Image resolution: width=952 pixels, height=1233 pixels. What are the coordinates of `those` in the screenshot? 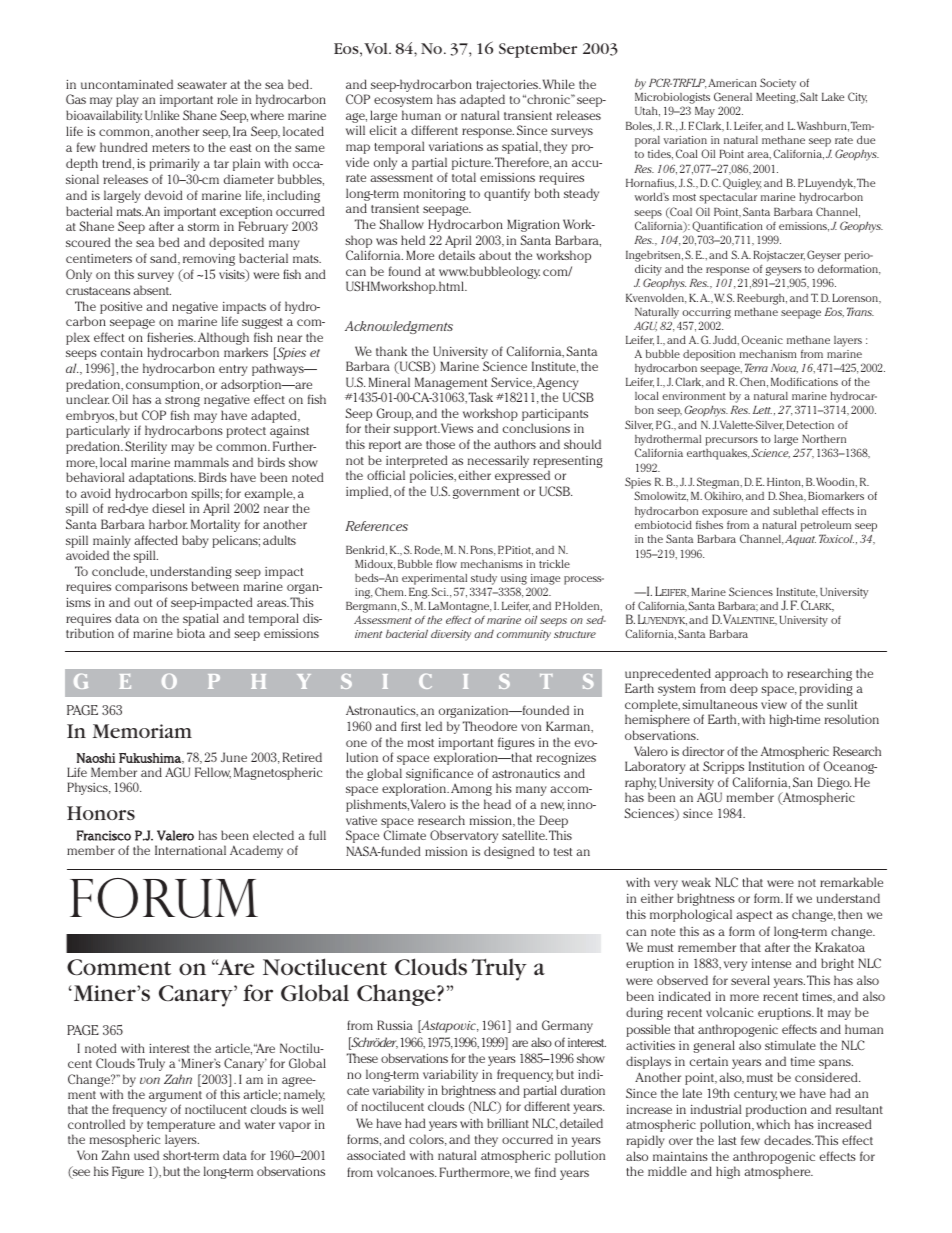 It's located at (440, 444).
